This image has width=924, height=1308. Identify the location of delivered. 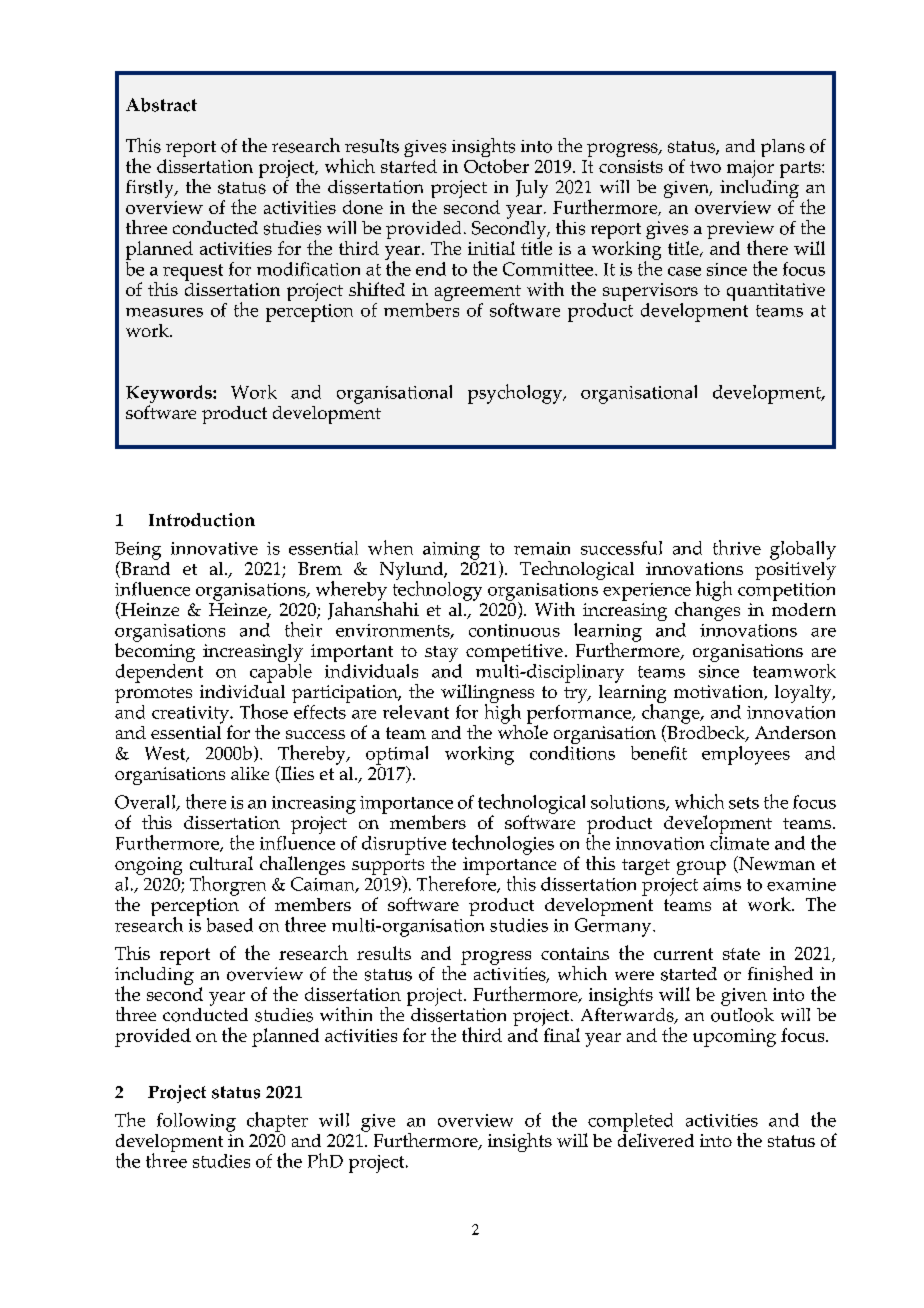
(656, 1139).
